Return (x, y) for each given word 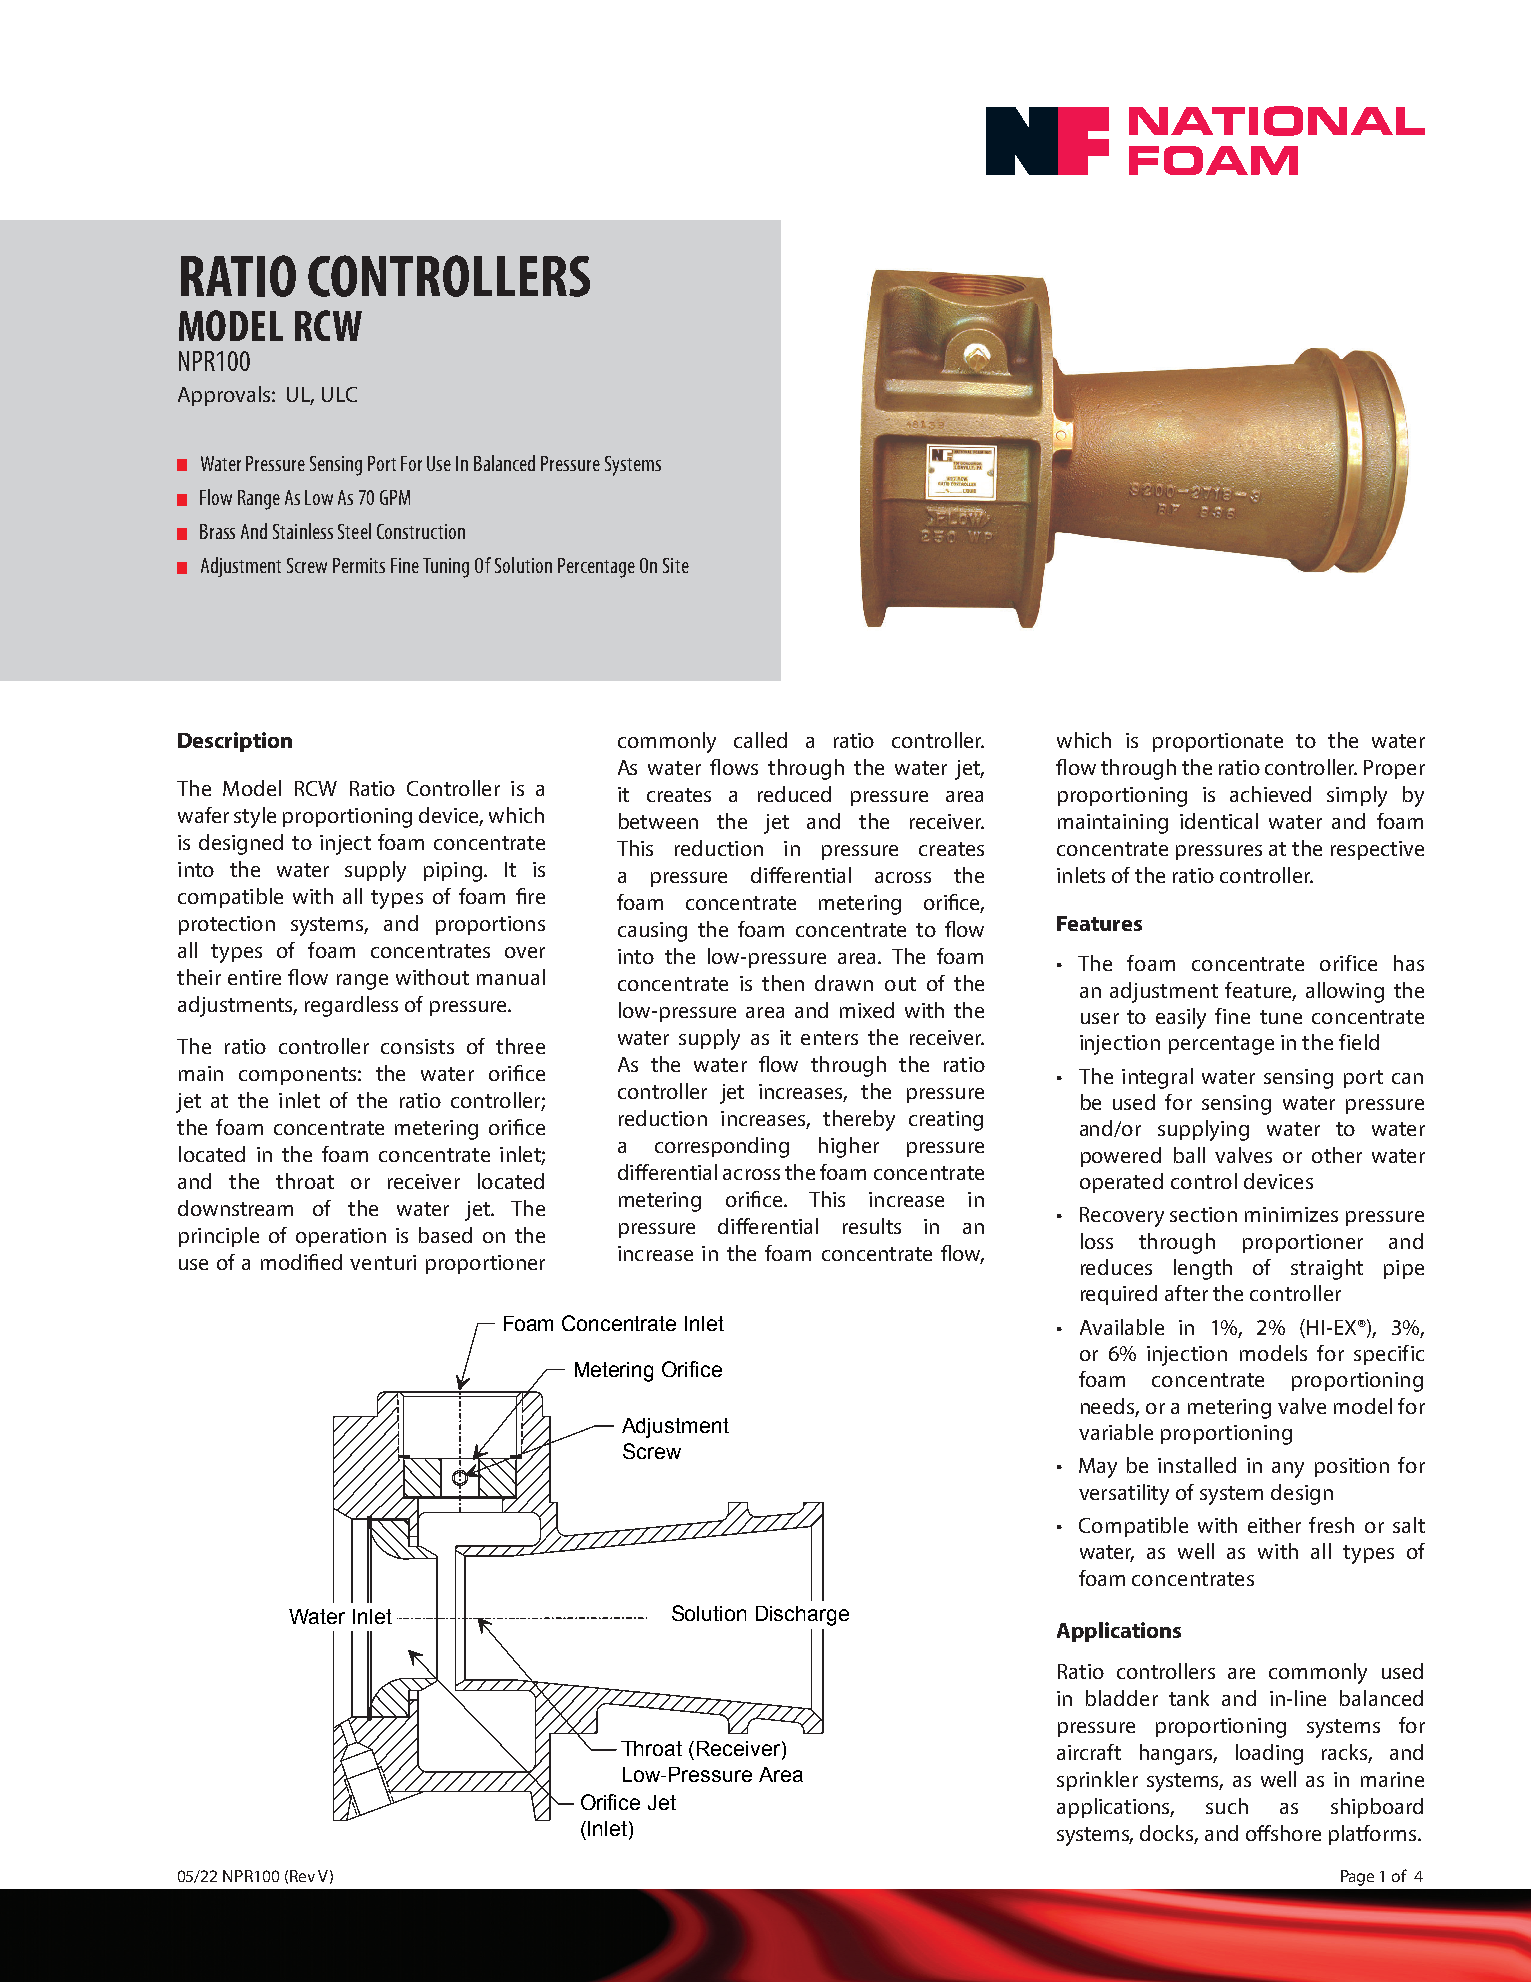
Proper (1394, 769)
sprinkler (1097, 1781)
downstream (235, 1208)
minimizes (1291, 1214)
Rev (302, 1876)
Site (676, 565)
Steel (354, 531)
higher (849, 1147)
